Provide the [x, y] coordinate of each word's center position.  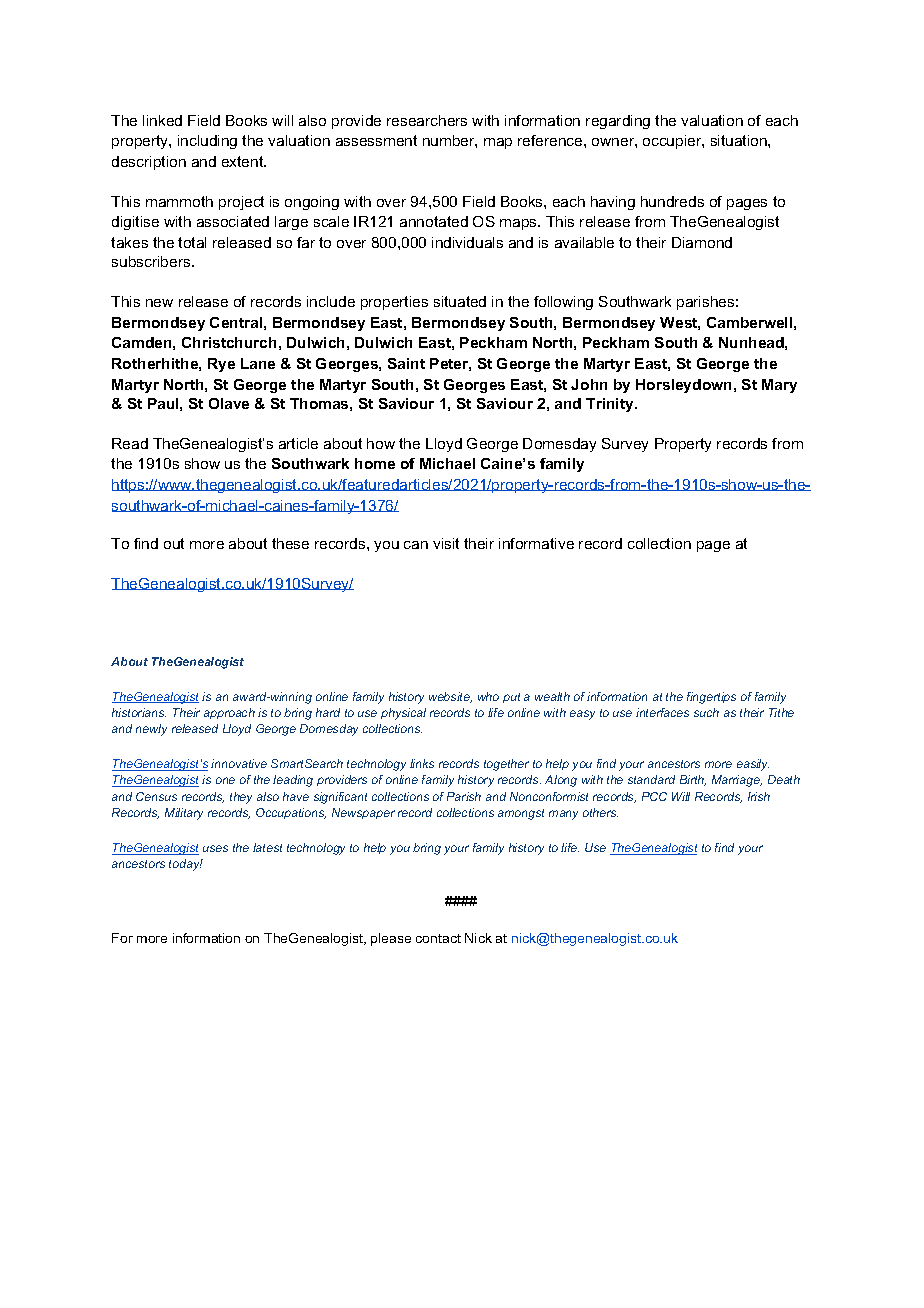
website [450, 697]
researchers [427, 120]
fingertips [711, 698]
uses [215, 848]
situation [740, 140]
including [207, 142]
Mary [779, 386]
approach [229, 713]
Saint [406, 363]
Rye [221, 365]
